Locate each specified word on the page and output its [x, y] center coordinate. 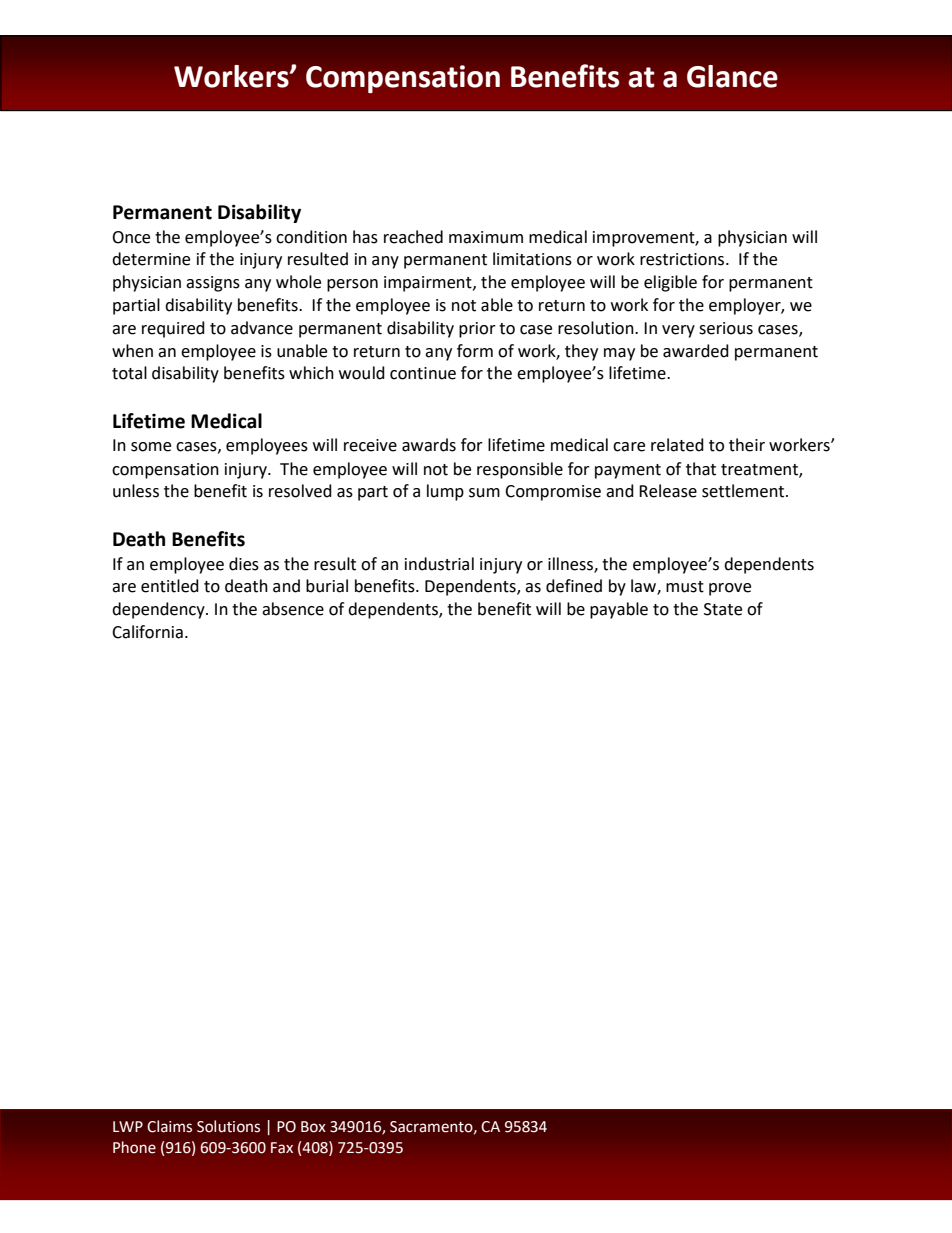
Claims [169, 1126]
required [173, 329]
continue [423, 373]
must [685, 587]
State [723, 609]
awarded [696, 351]
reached [413, 237]
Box [313, 1127]
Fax [282, 1148]
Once [131, 237]
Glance [732, 76]
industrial [439, 564]
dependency [159, 610]
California [147, 632]
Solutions [228, 1126]
